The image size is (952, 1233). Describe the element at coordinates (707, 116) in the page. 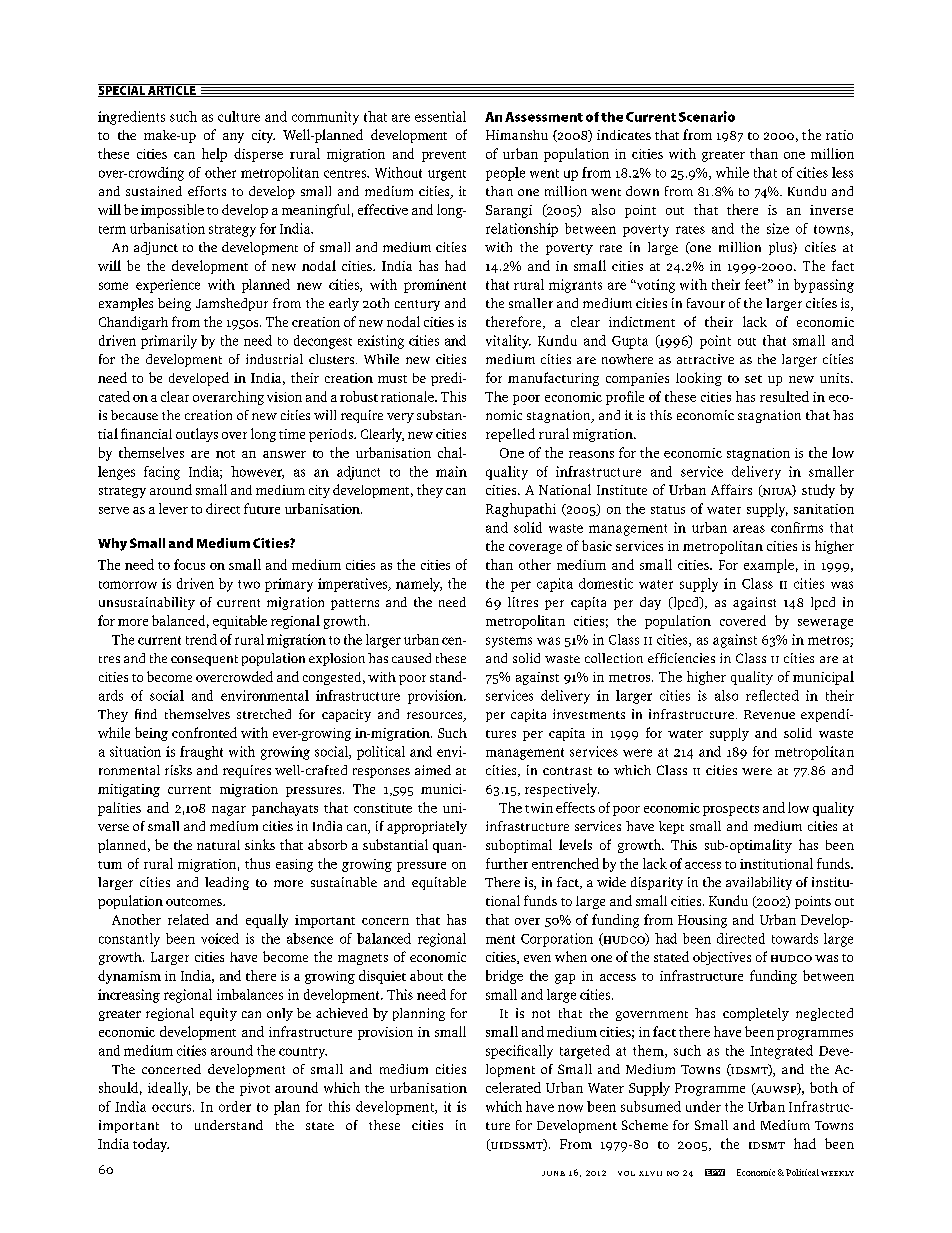

I see `Scenario` at that location.
